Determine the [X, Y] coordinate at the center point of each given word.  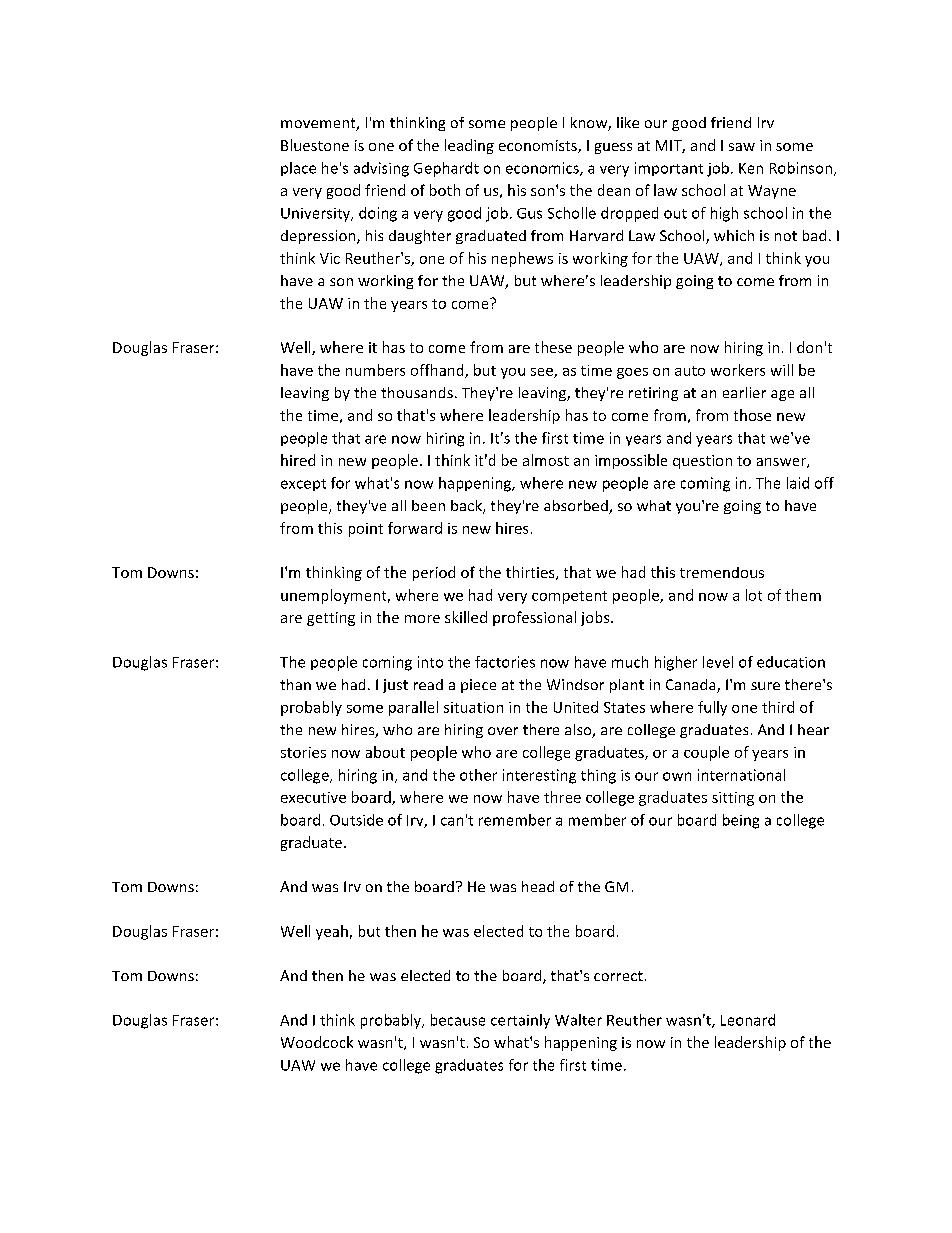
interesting [539, 776]
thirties [531, 573]
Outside [356, 820]
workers [738, 370]
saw [742, 147]
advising [381, 169]
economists [539, 146]
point [366, 530]
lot [754, 595]
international [741, 775]
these [553, 347]
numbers [375, 370]
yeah [332, 932]
